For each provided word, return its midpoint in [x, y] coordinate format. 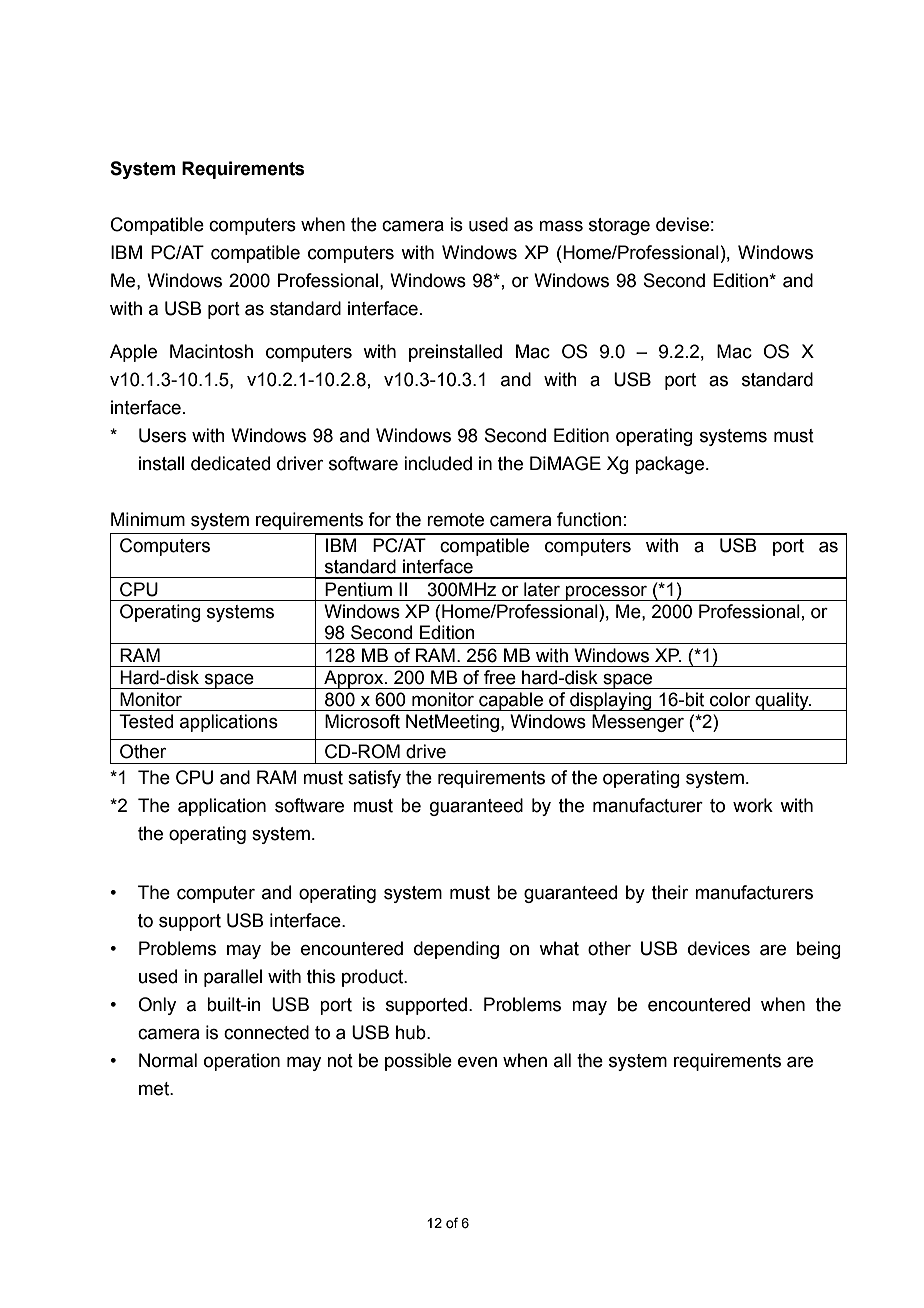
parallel [233, 978]
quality [782, 701]
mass [561, 226]
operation [242, 1062]
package [671, 465]
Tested [146, 721]
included [438, 463]
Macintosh [211, 351]
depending [456, 950]
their [670, 892]
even [477, 1062]
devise [682, 224]
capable [511, 701]
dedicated [230, 463]
